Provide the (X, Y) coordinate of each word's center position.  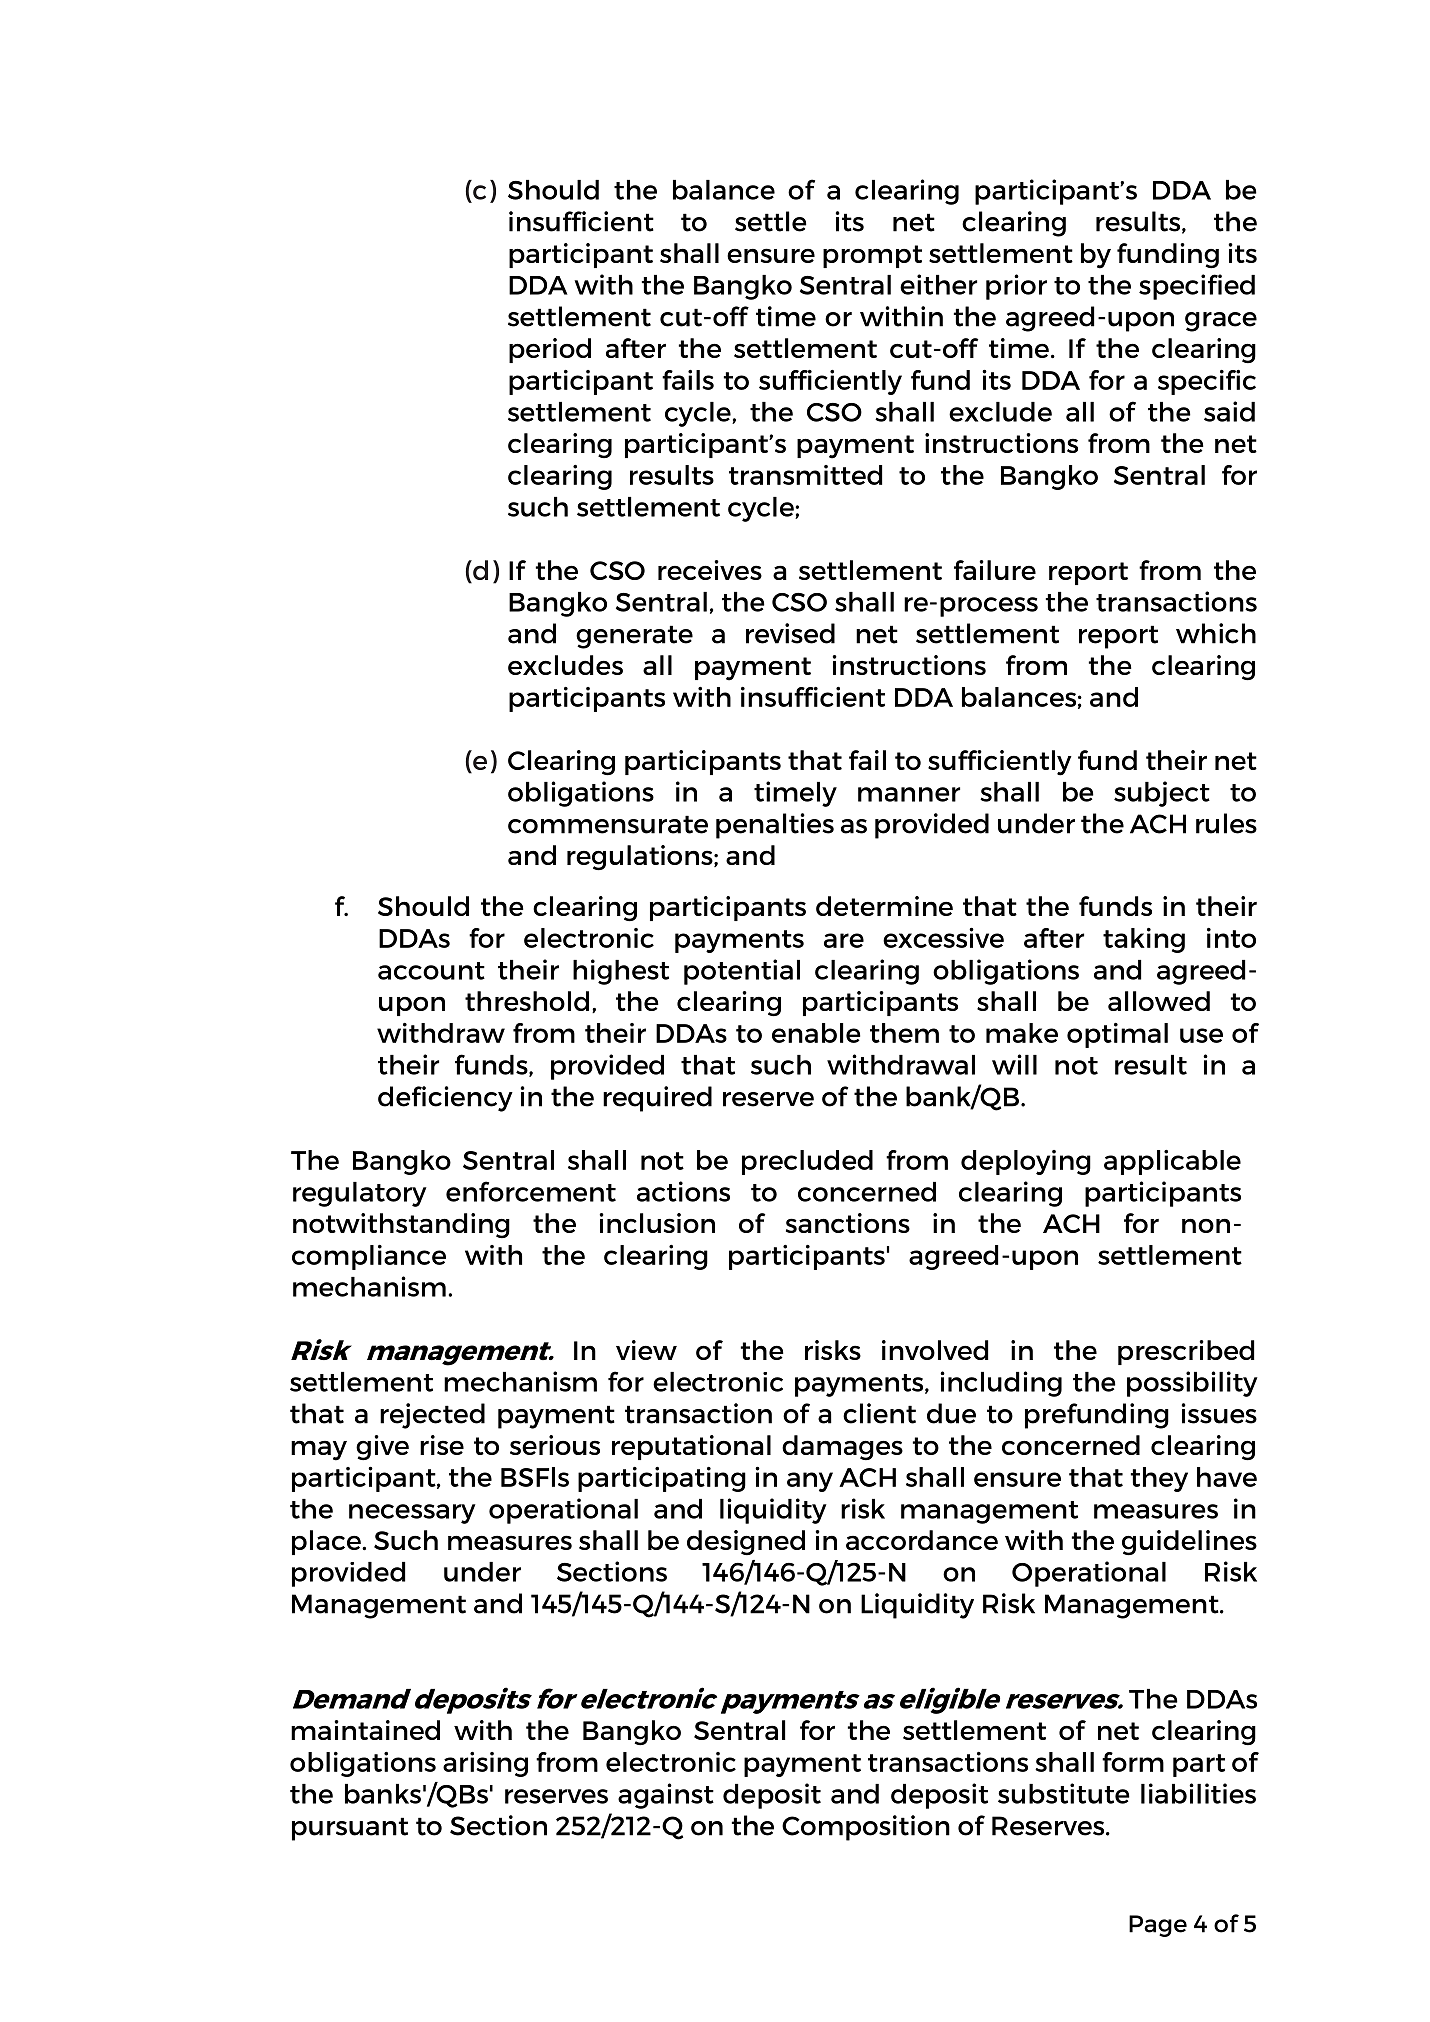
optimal (1117, 1035)
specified (1197, 287)
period (550, 350)
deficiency (445, 1099)
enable (816, 1033)
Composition (866, 1828)
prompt (872, 256)
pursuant (350, 1829)
